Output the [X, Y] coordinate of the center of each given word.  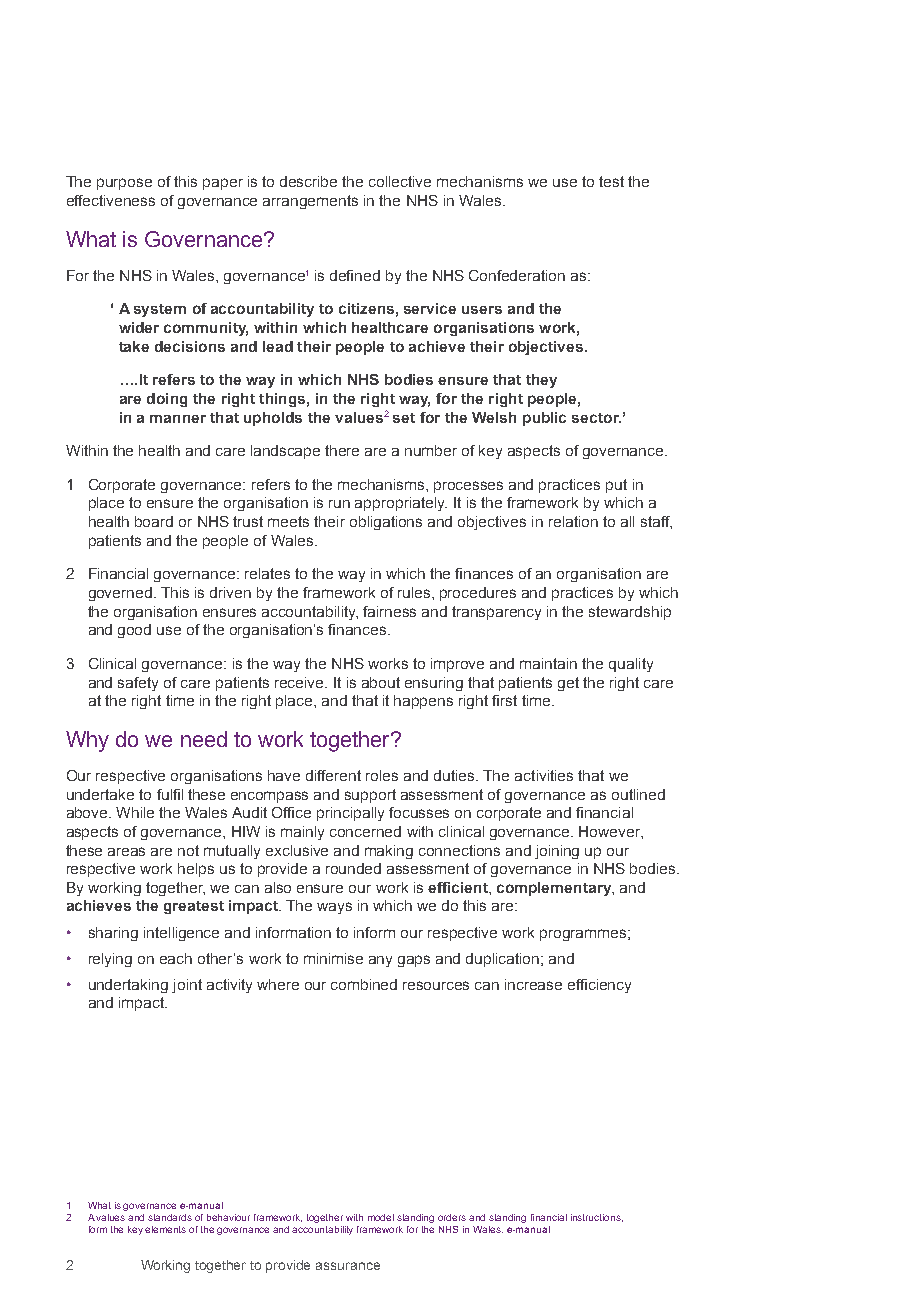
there [342, 450]
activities [544, 775]
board [154, 521]
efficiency [599, 986]
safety [138, 684]
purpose [124, 184]
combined [364, 984]
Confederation [517, 275]
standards [170, 1217]
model [381, 1217]
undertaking [128, 986]
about [381, 682]
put [616, 486]
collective [400, 181]
